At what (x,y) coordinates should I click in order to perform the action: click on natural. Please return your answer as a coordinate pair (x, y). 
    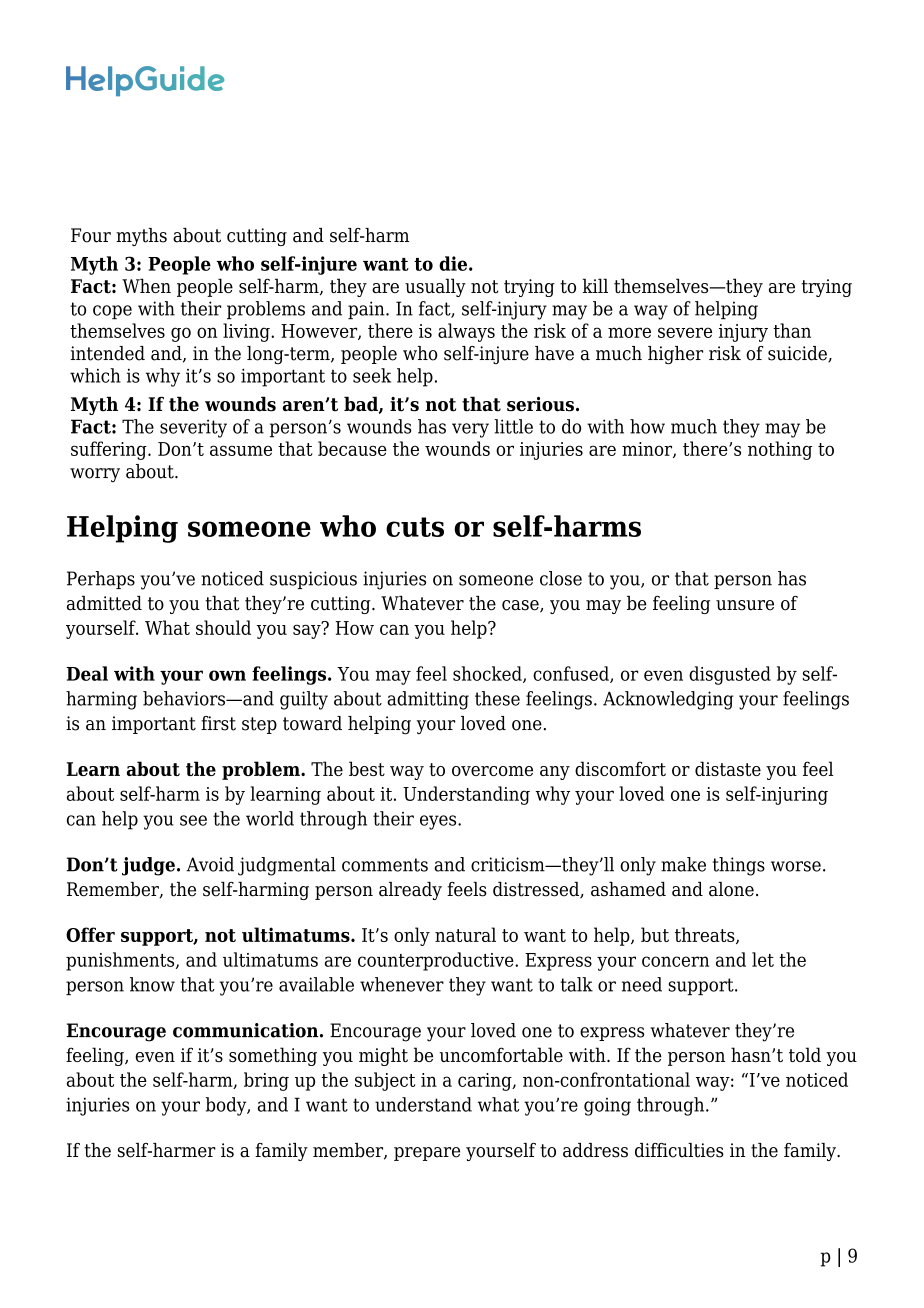
    Looking at the image, I should click on (465, 934).
